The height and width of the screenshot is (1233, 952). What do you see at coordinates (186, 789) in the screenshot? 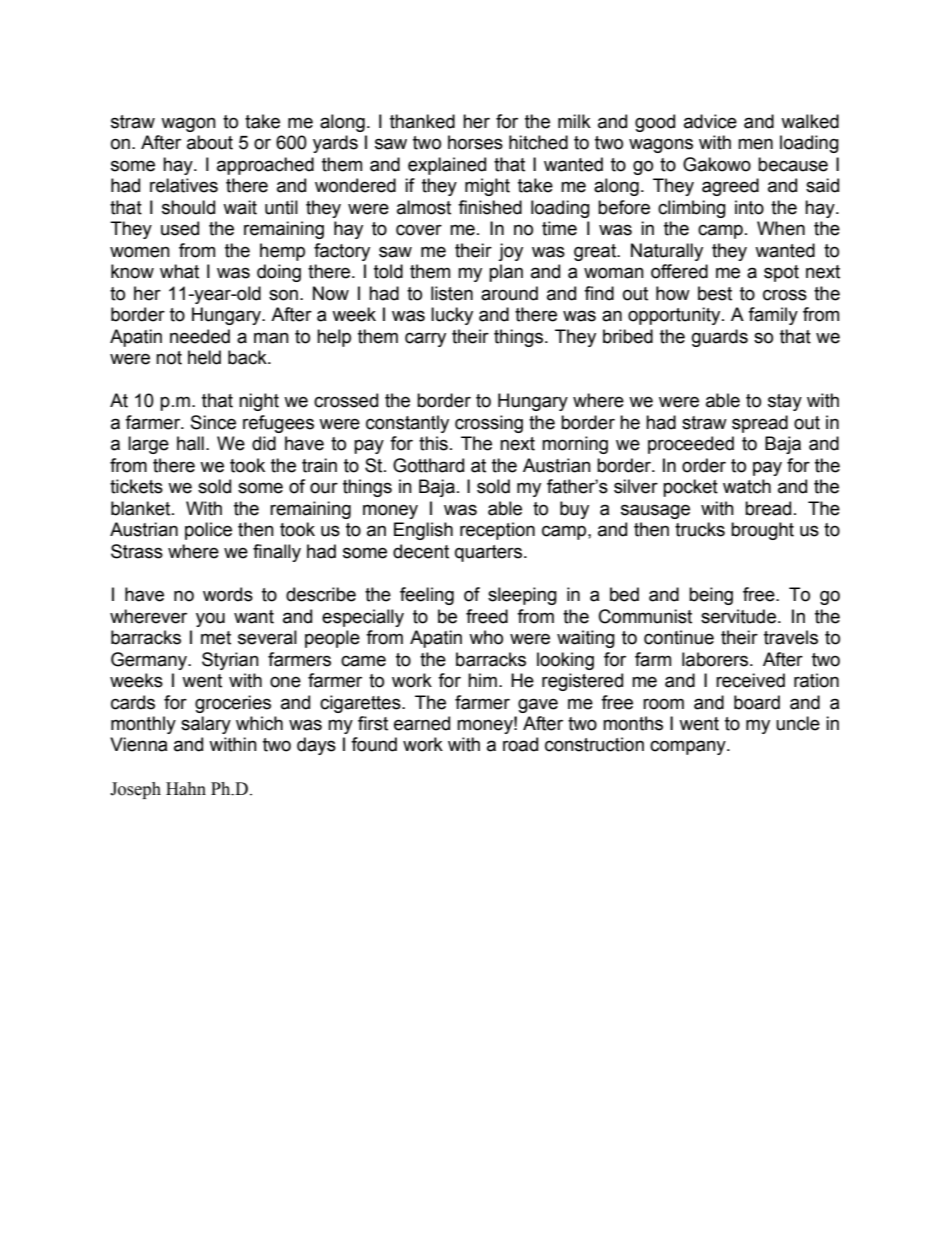
I see `Hahn` at bounding box center [186, 789].
